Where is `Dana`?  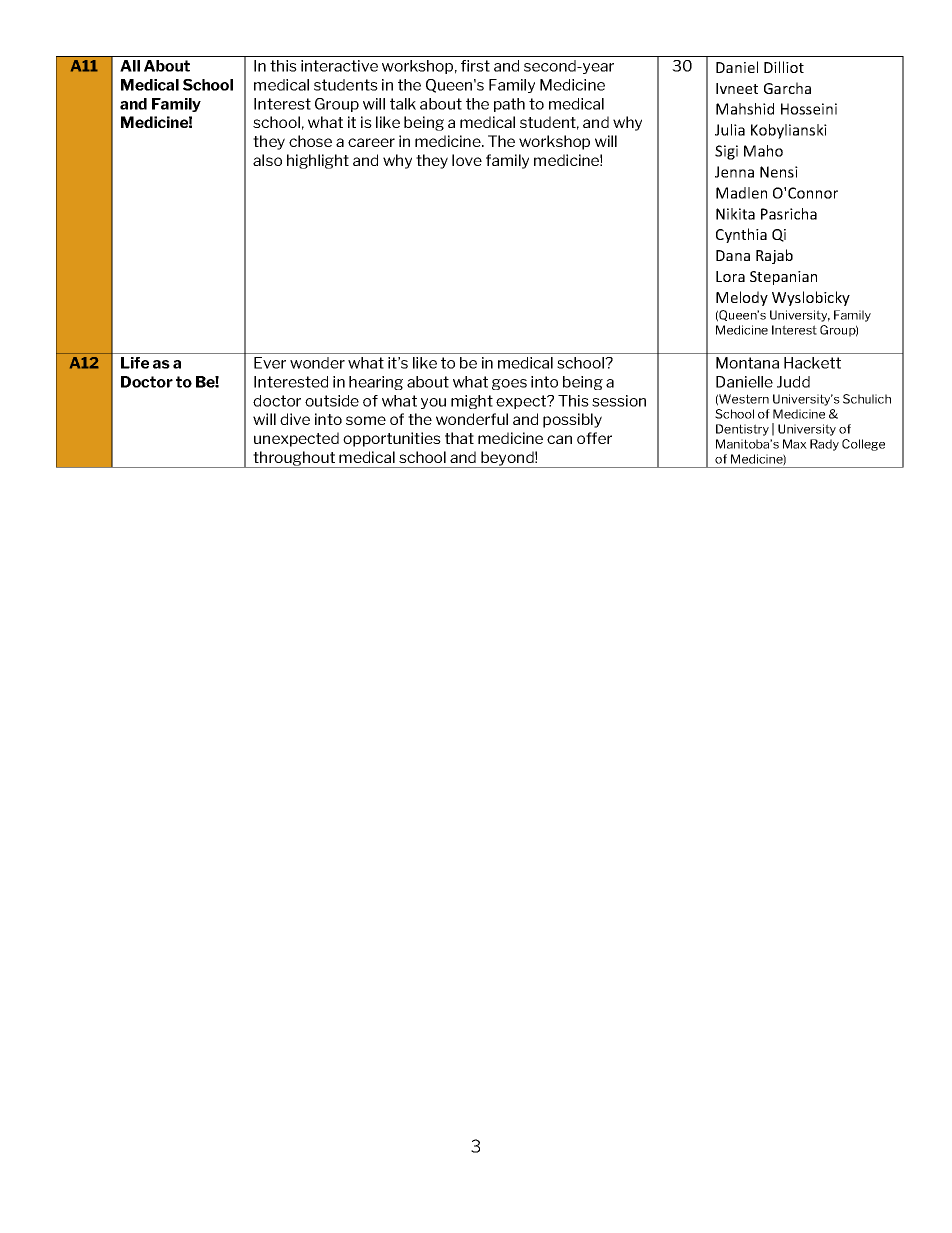 Dana is located at coordinates (733, 255).
